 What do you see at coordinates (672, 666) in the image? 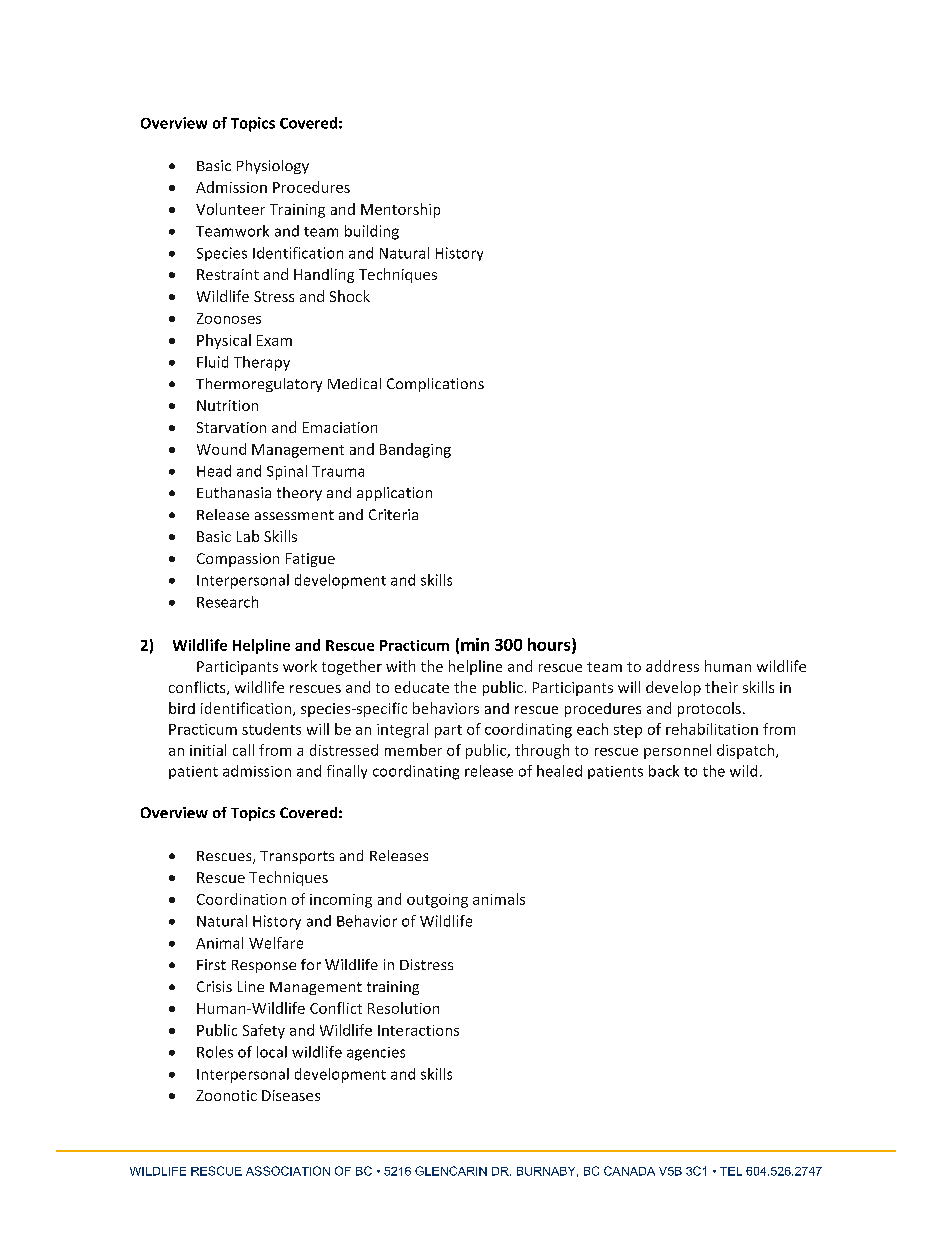
I see `address` at bounding box center [672, 666].
